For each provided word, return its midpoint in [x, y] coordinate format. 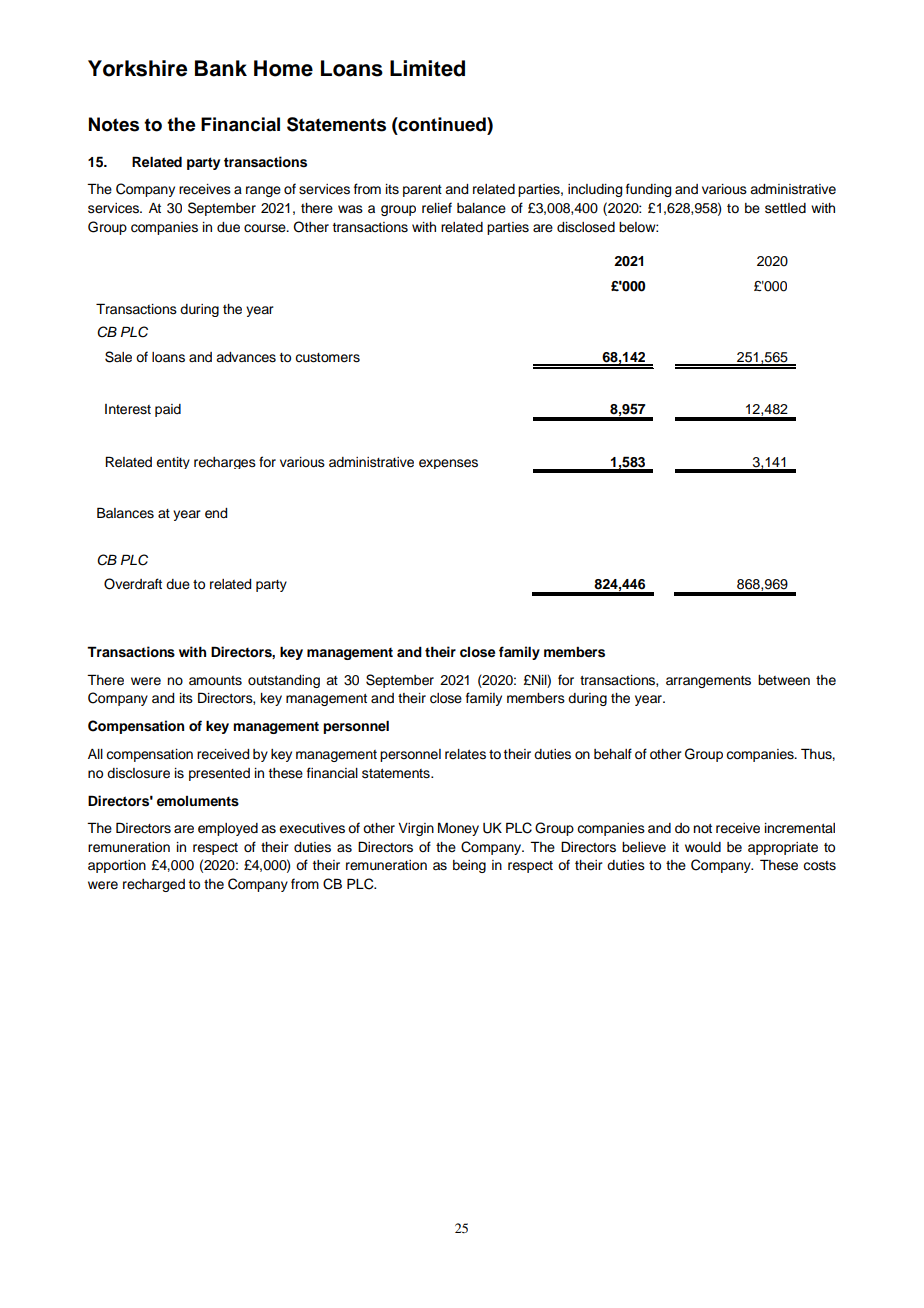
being [469, 866]
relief [437, 208]
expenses [448, 464]
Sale [118, 357]
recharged [154, 885]
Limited [427, 68]
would [703, 847]
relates [465, 754]
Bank [221, 68]
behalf [613, 754]
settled [785, 208]
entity [173, 463]
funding [648, 190]
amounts [215, 681]
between [784, 680]
